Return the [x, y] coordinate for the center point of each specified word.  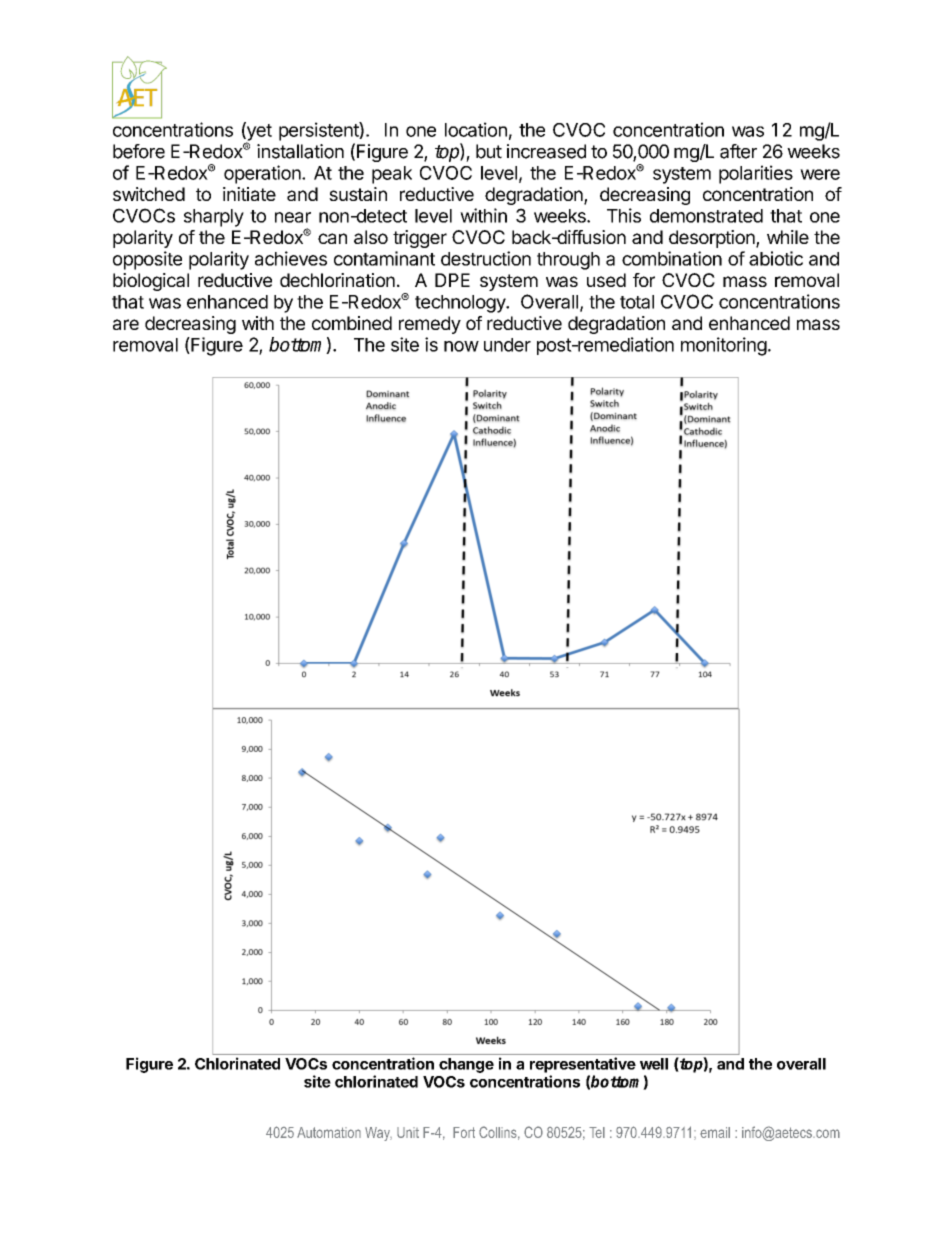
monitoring [724, 346]
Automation [329, 1132]
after [738, 151]
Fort [464, 1132]
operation [263, 174]
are [126, 324]
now [461, 346]
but [489, 151]
